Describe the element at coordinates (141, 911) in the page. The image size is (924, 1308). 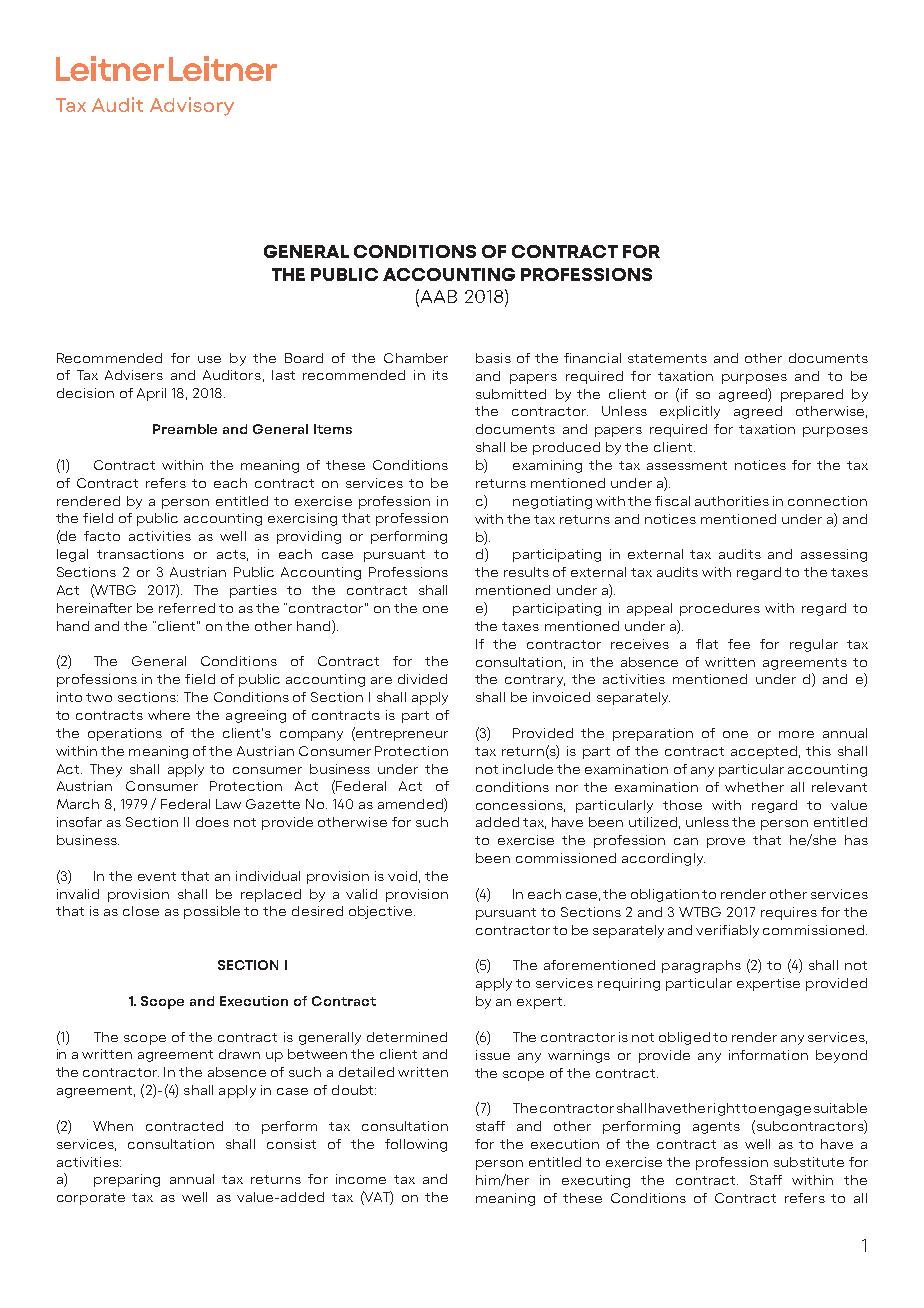
I see `close` at that location.
